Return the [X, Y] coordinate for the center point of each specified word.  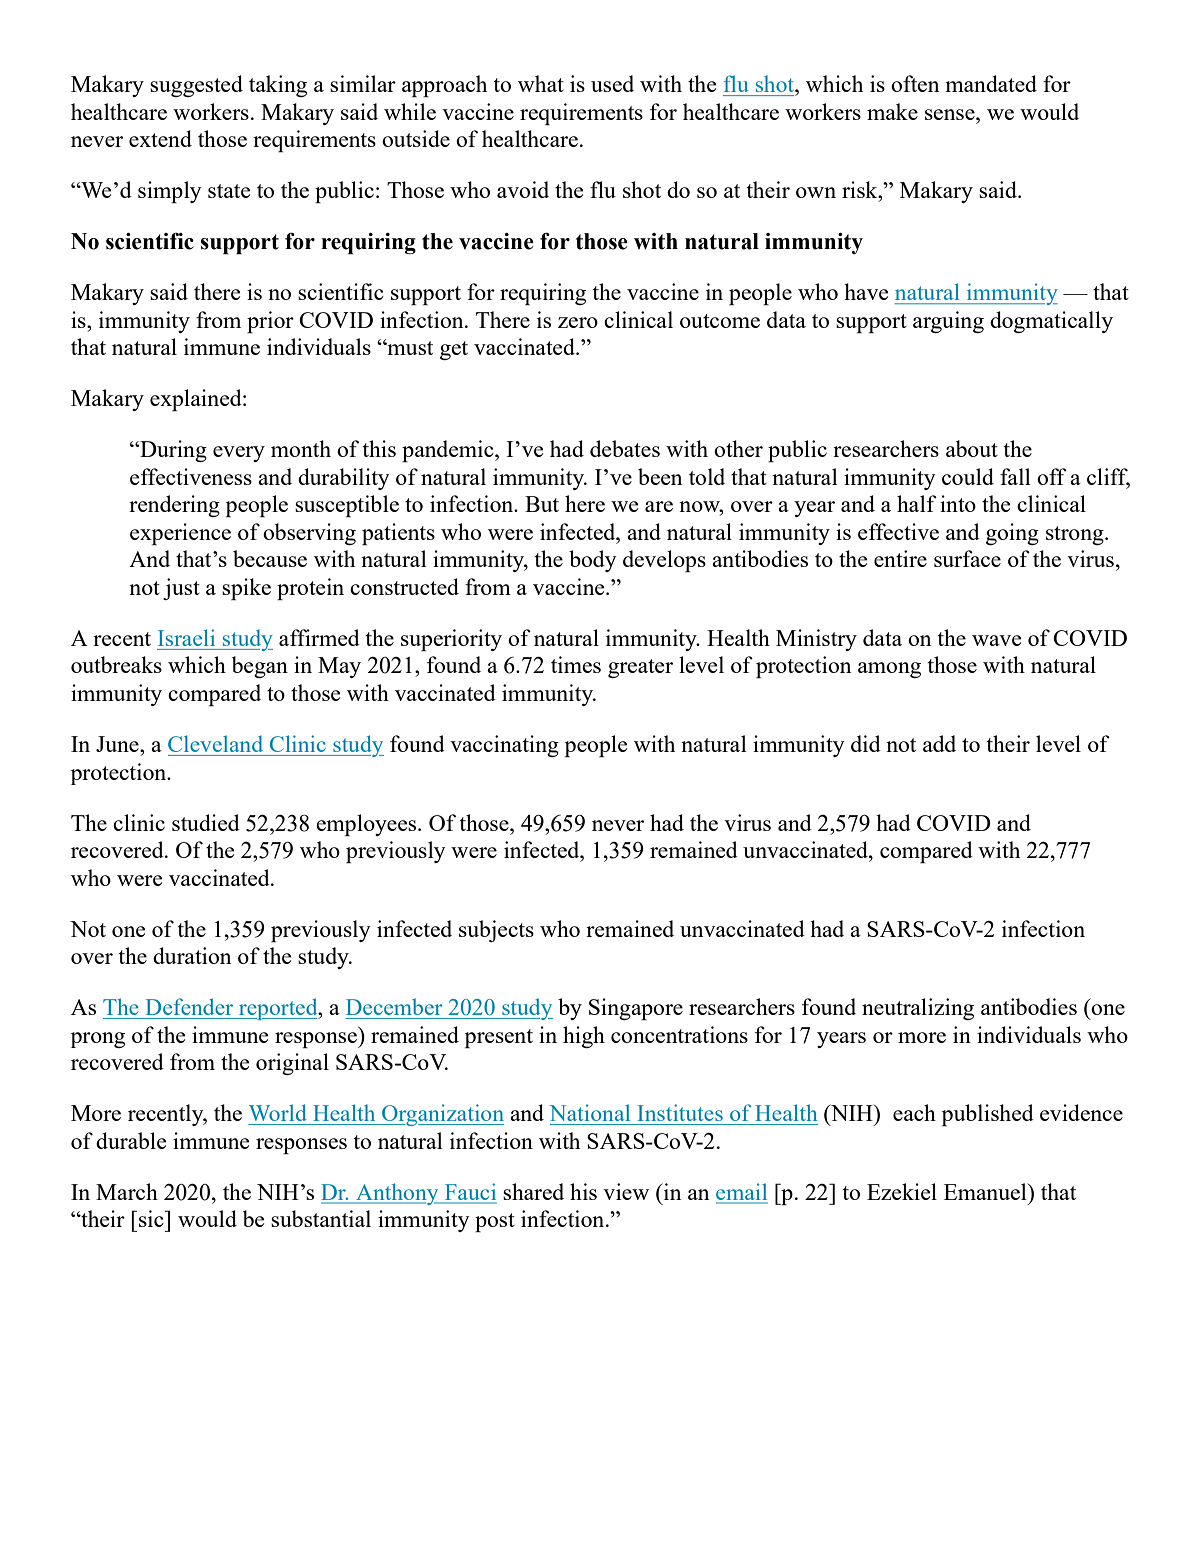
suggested [196, 86]
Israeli [186, 637]
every [239, 454]
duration [192, 955]
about [972, 448]
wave [996, 640]
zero [578, 322]
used [612, 83]
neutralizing [918, 1009]
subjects [496, 931]
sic [152, 1218]
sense [951, 114]
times [576, 664]
